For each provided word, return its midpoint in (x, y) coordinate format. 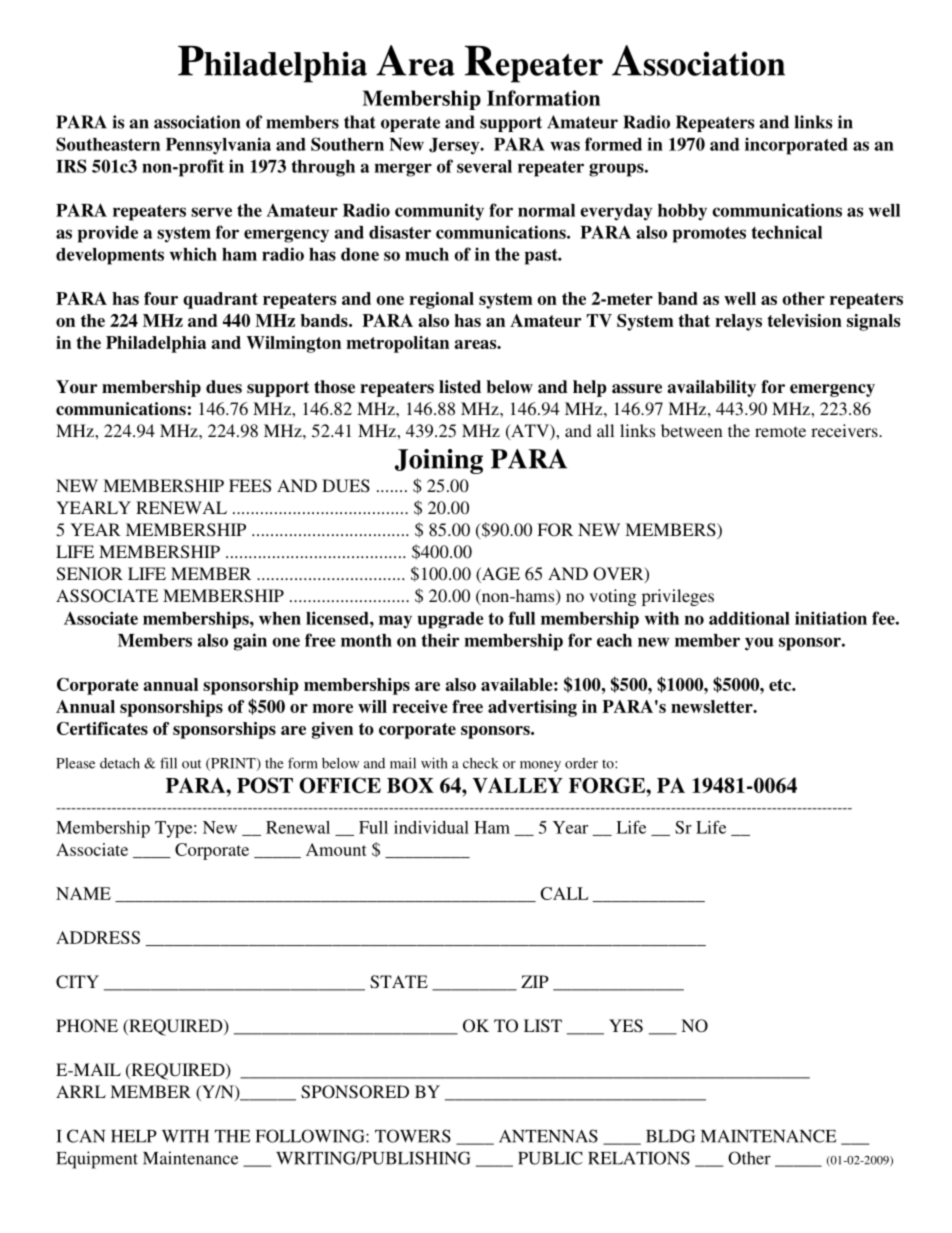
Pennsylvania (218, 146)
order (581, 763)
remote (780, 431)
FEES (250, 486)
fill (168, 763)
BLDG (670, 1136)
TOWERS (413, 1136)
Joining (439, 461)
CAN (86, 1136)
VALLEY (517, 785)
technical (786, 232)
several (484, 166)
